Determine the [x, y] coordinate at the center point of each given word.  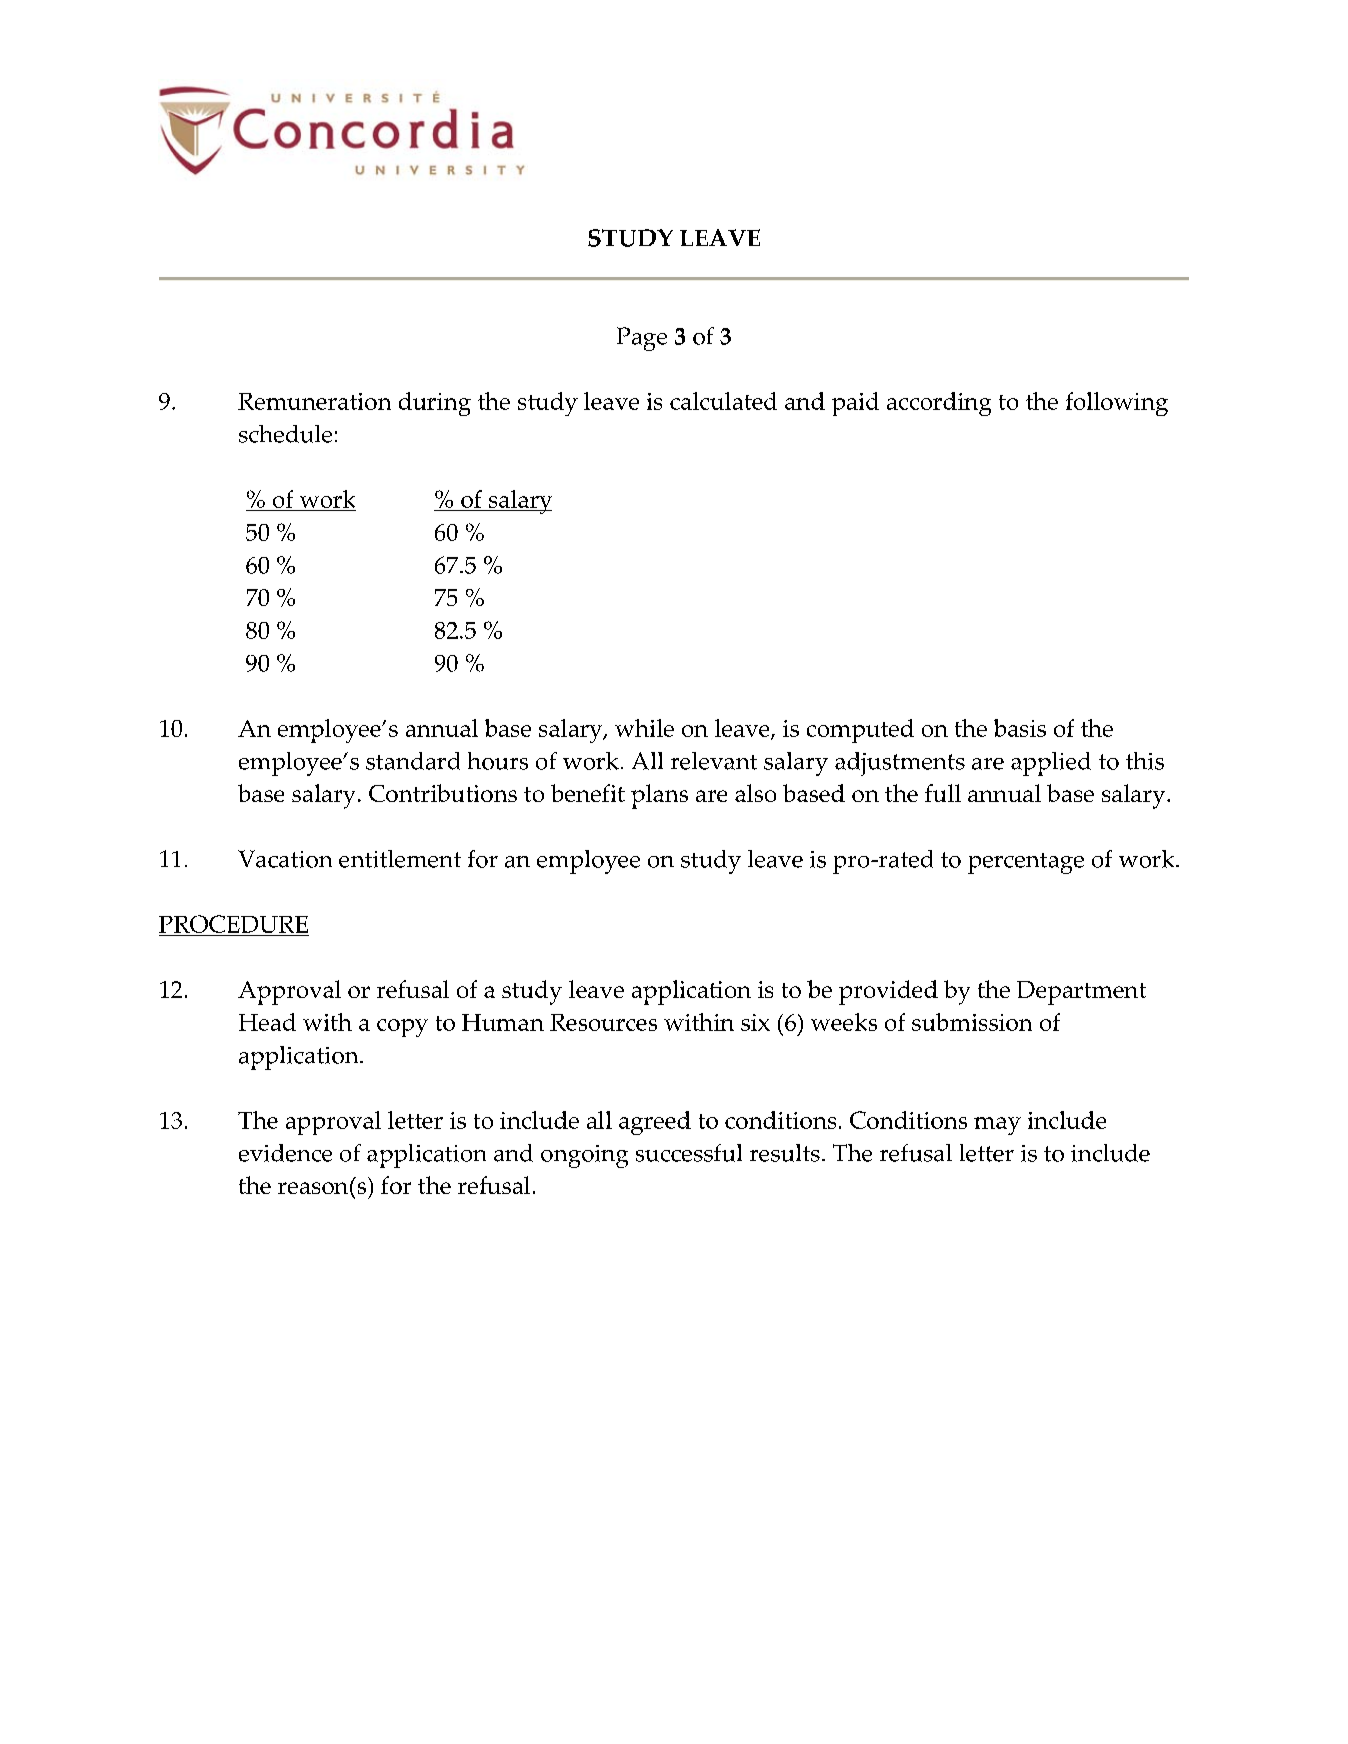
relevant [714, 761]
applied [1051, 764]
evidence [285, 1153]
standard [413, 761]
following [1117, 404]
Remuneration [314, 401]
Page [642, 339]
